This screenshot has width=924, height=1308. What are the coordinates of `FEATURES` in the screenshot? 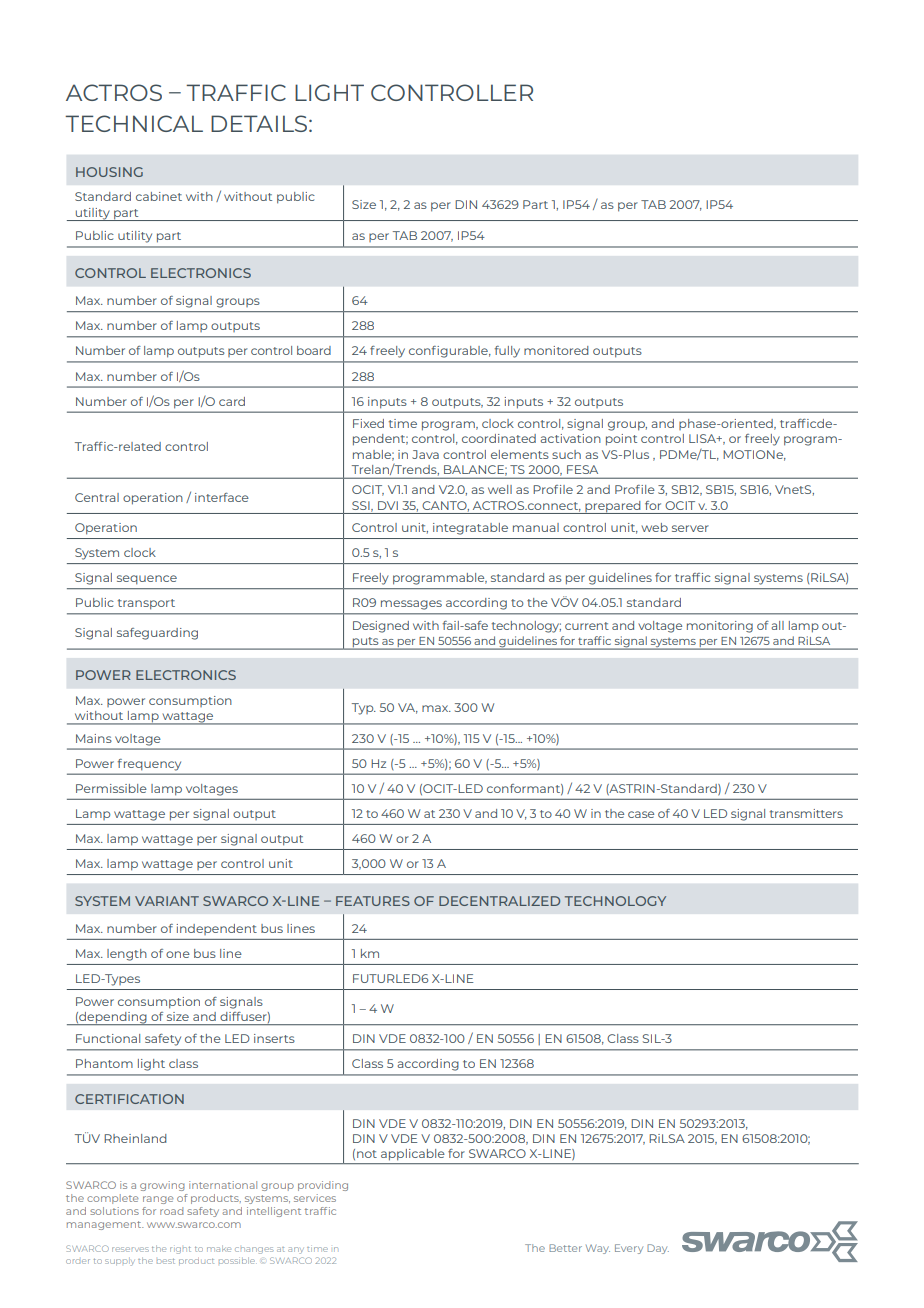 It's located at (373, 901).
